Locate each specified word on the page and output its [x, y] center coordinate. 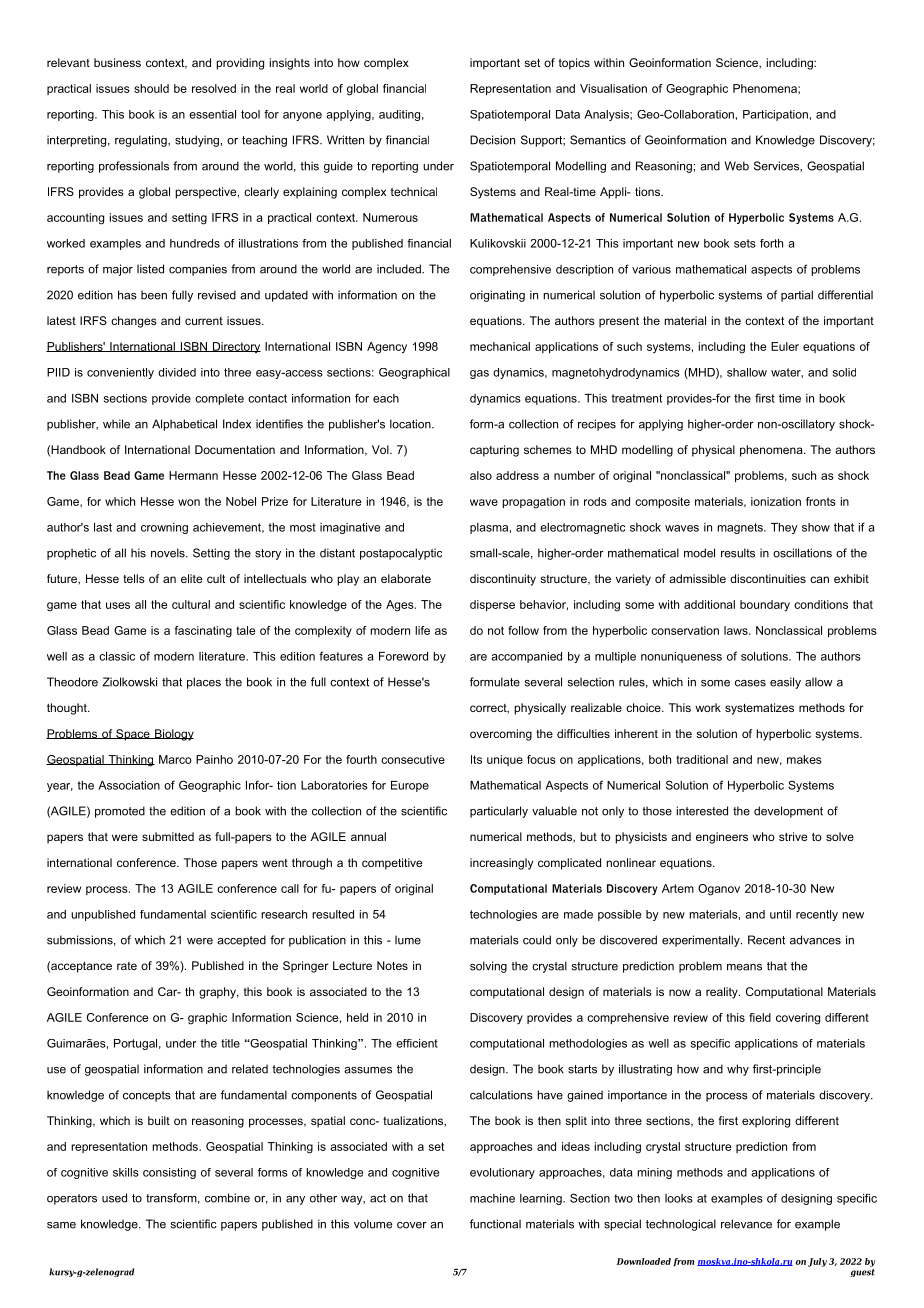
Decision [492, 140]
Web [737, 166]
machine [492, 1198]
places [204, 683]
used [114, 1198]
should [151, 88]
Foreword [403, 656]
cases [750, 683]
